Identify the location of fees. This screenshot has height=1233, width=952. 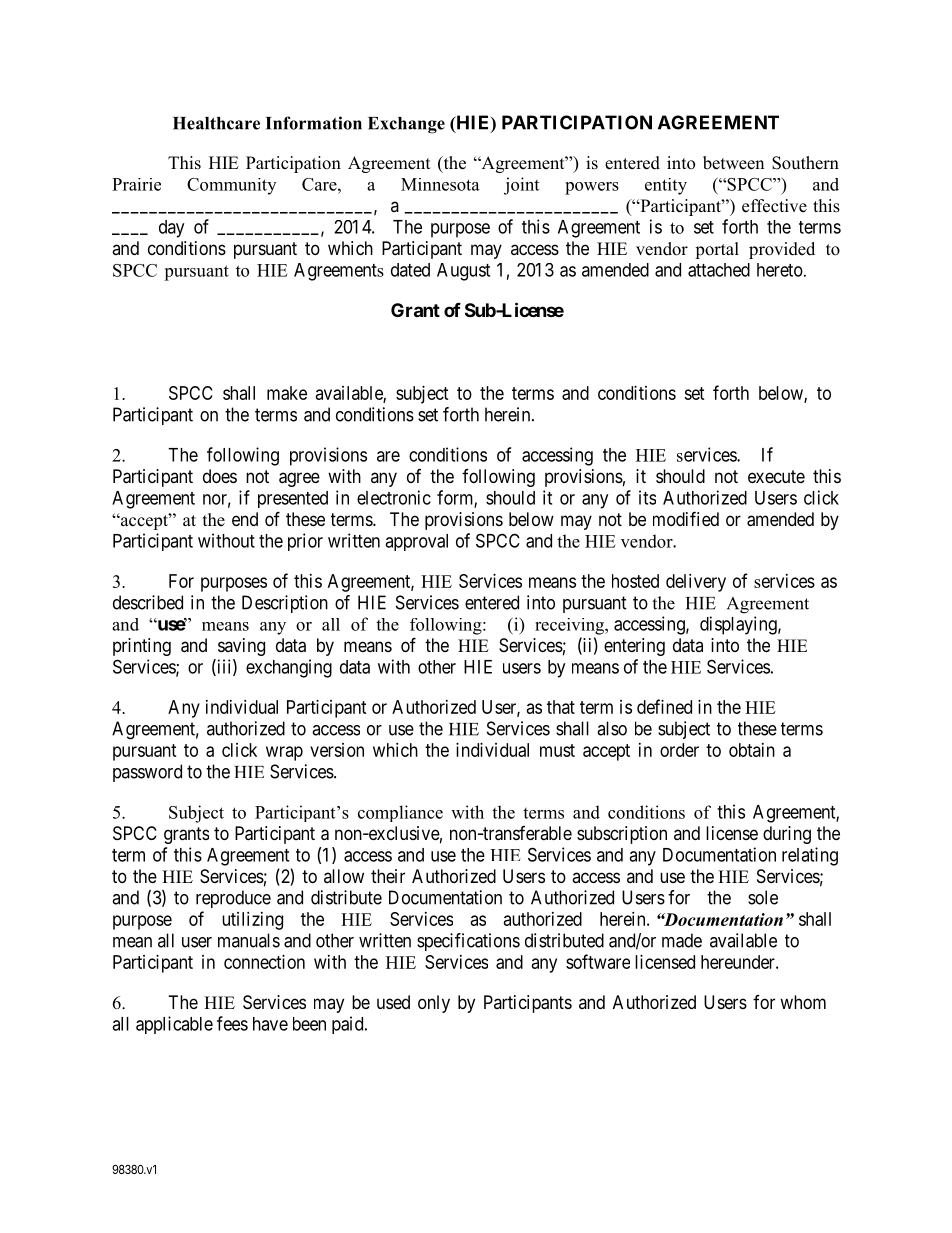
(232, 1023).
